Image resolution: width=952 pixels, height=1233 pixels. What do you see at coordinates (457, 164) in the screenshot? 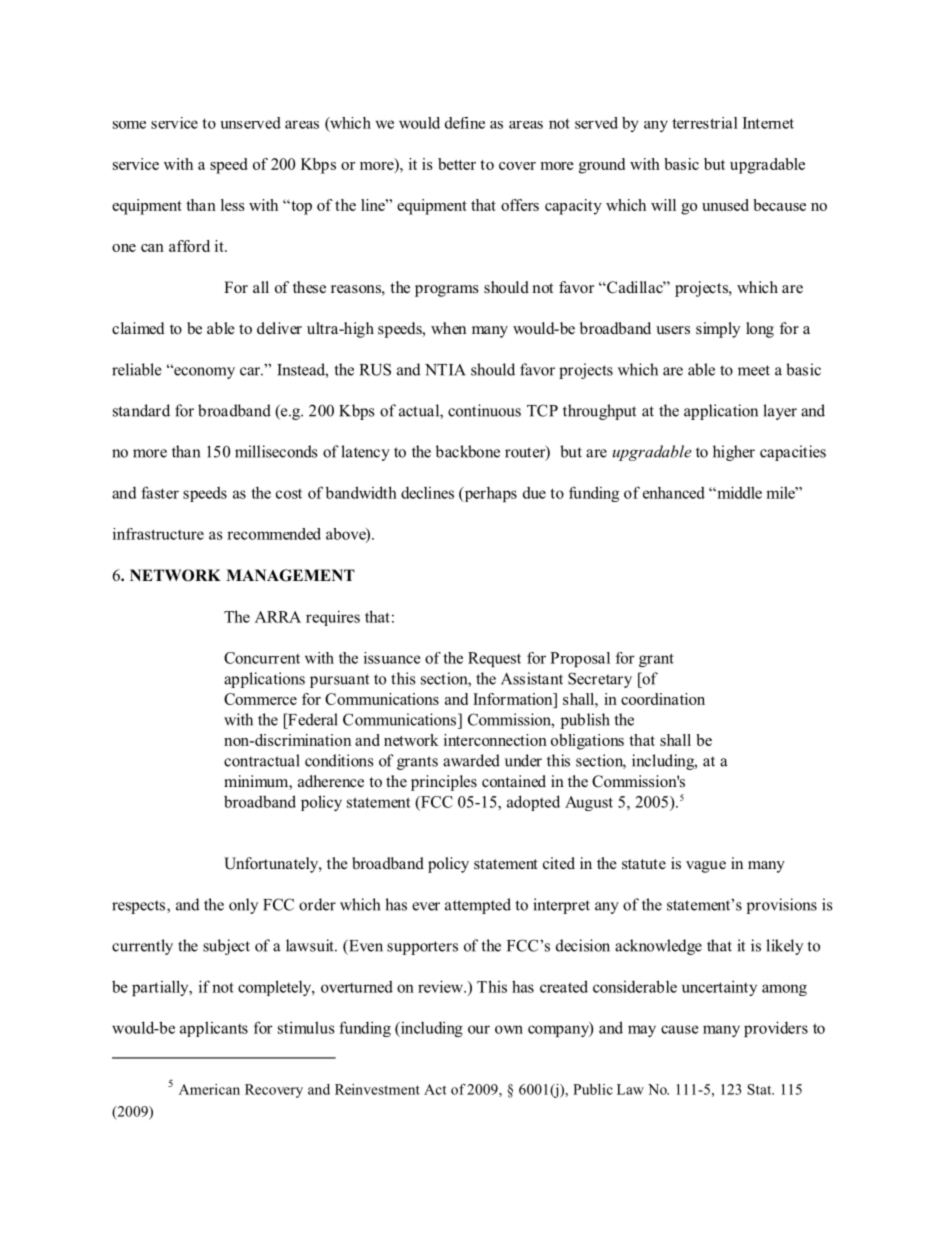
I see `better` at bounding box center [457, 164].
